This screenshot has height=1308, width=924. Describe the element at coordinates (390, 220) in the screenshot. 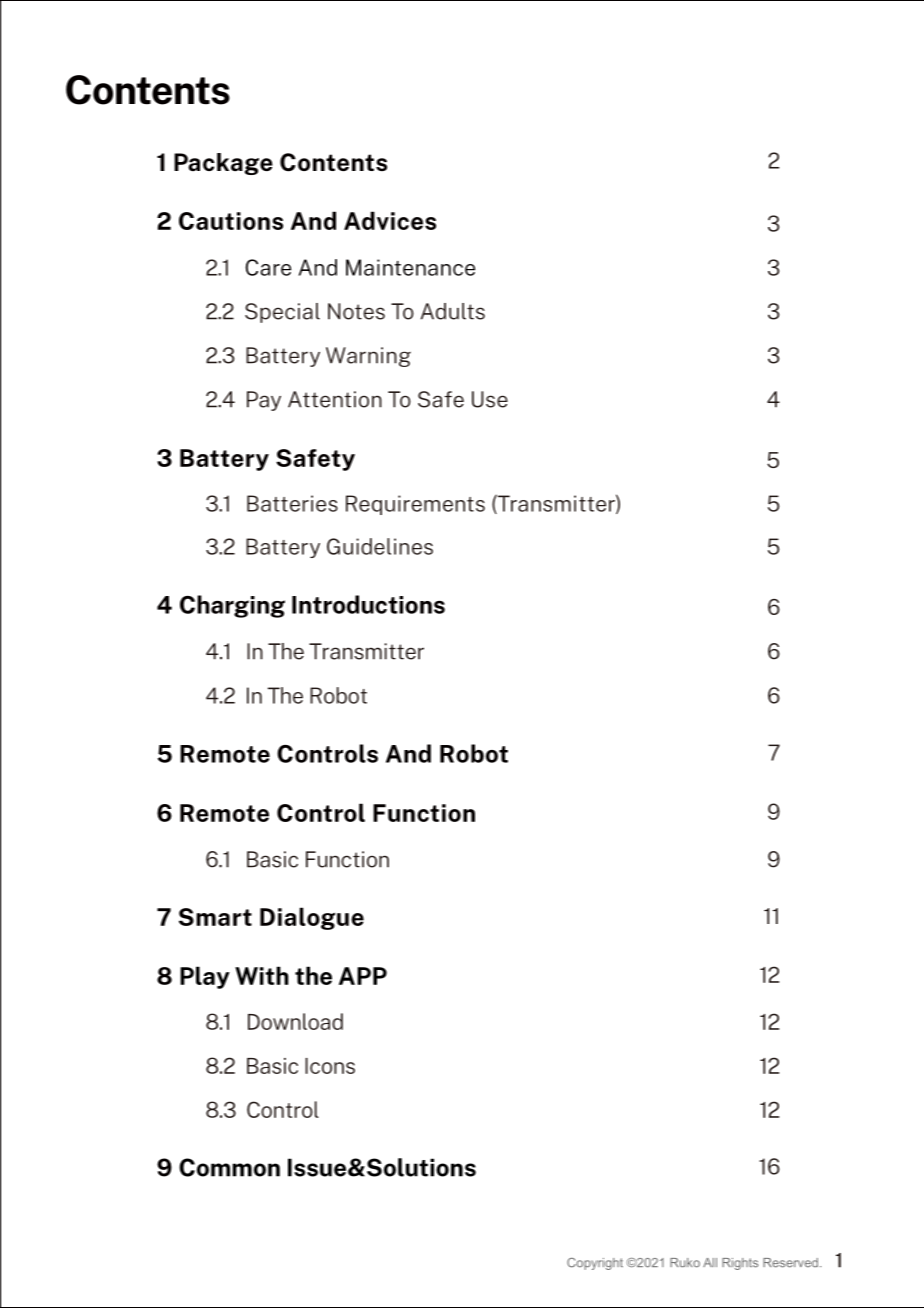

I see `Advices` at that location.
